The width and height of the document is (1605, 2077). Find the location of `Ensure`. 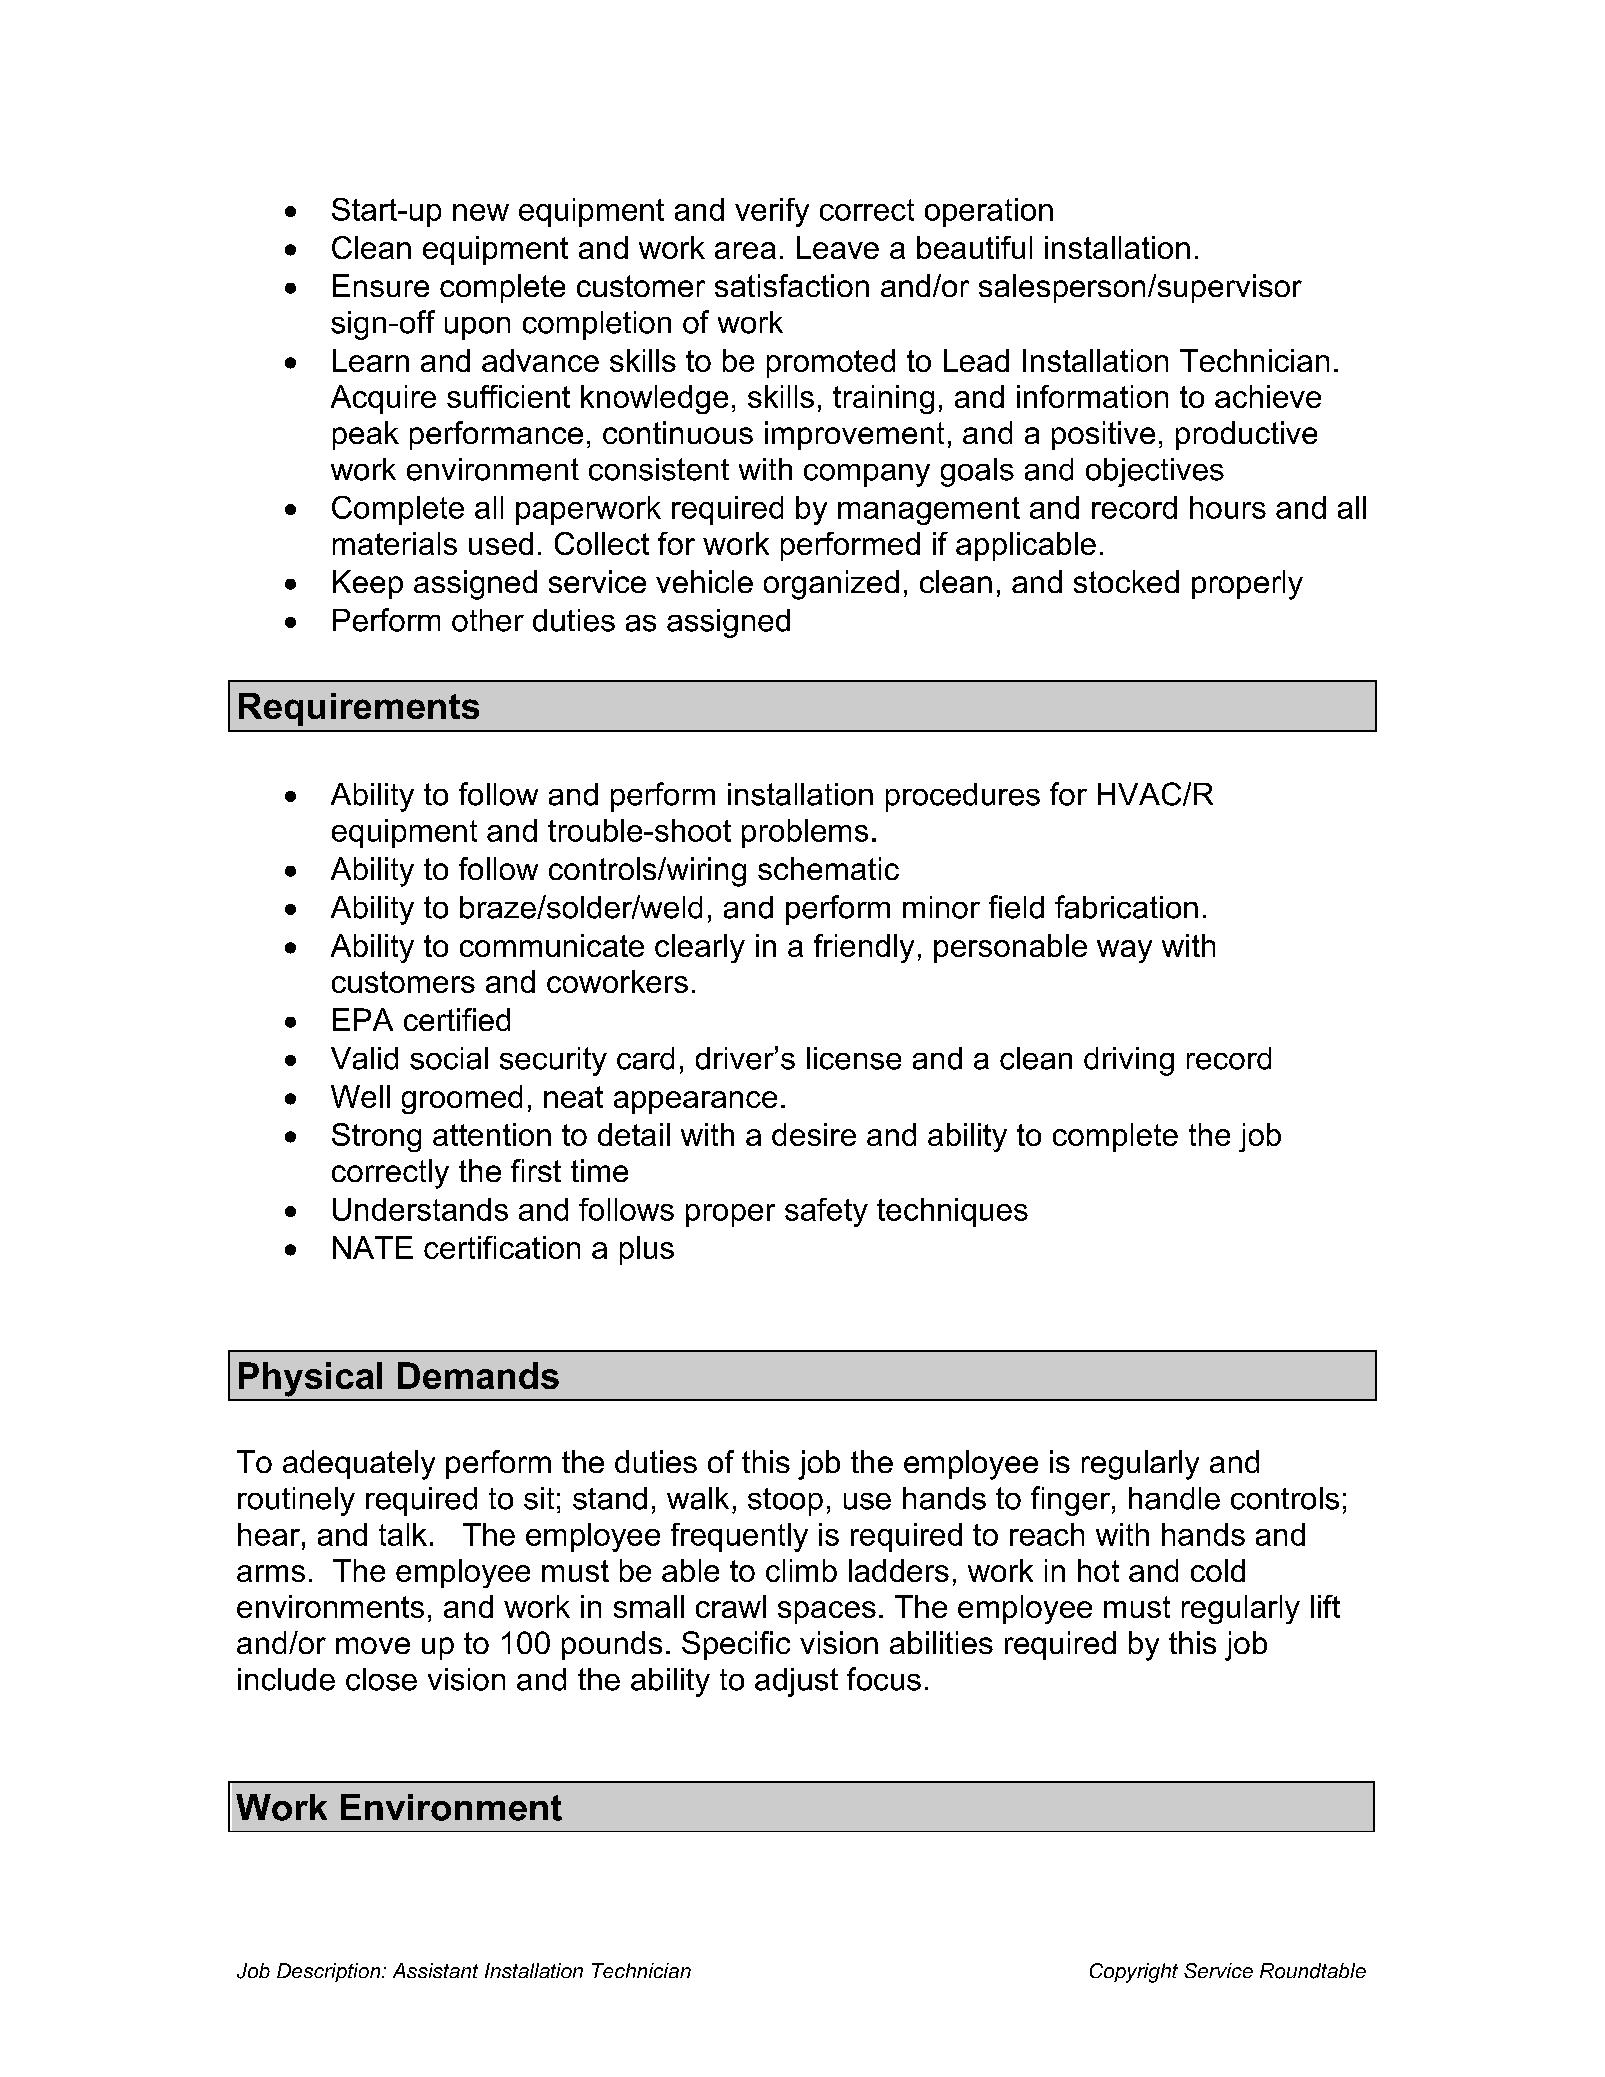

Ensure is located at coordinates (381, 285).
